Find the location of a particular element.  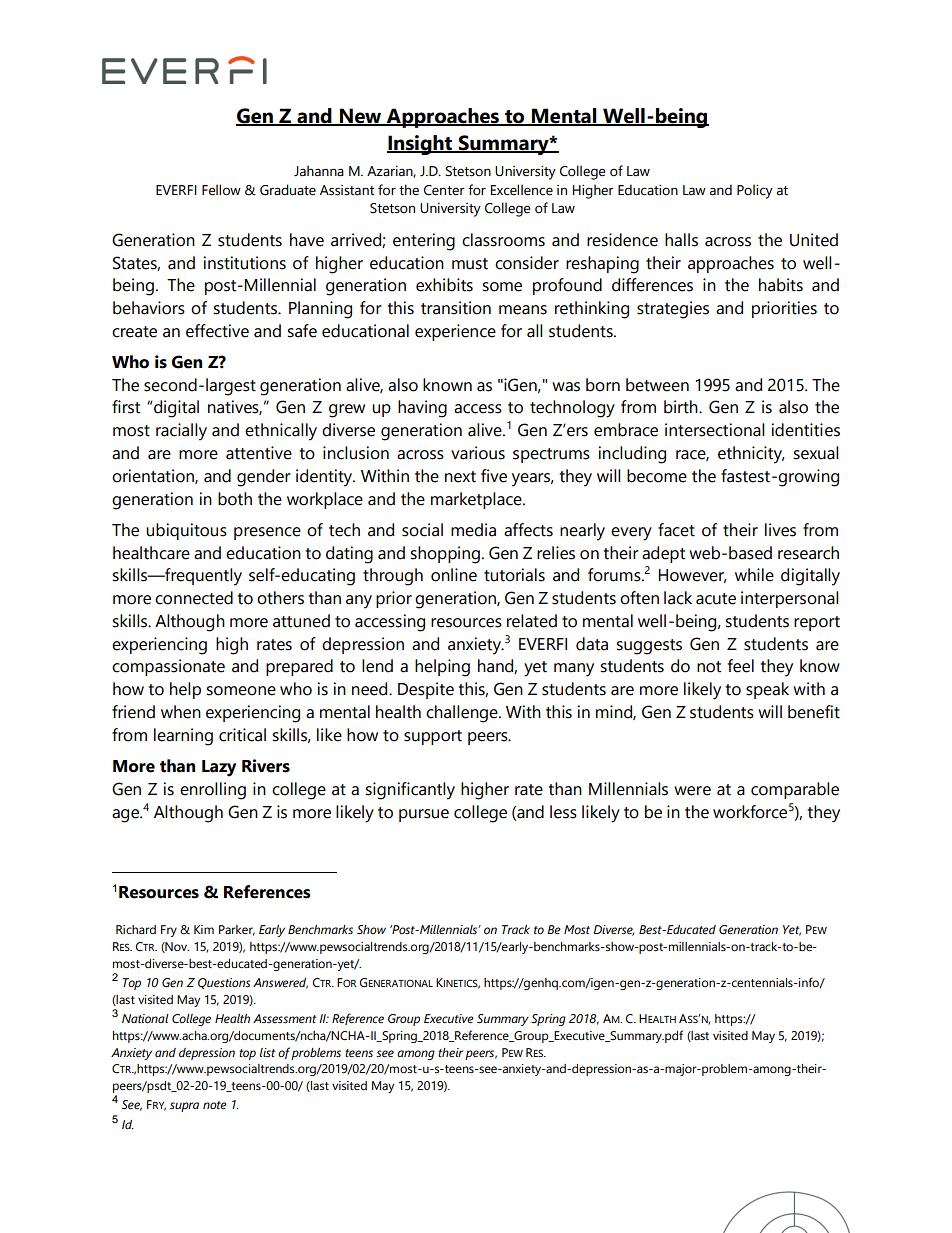

Policy is located at coordinates (755, 191).
